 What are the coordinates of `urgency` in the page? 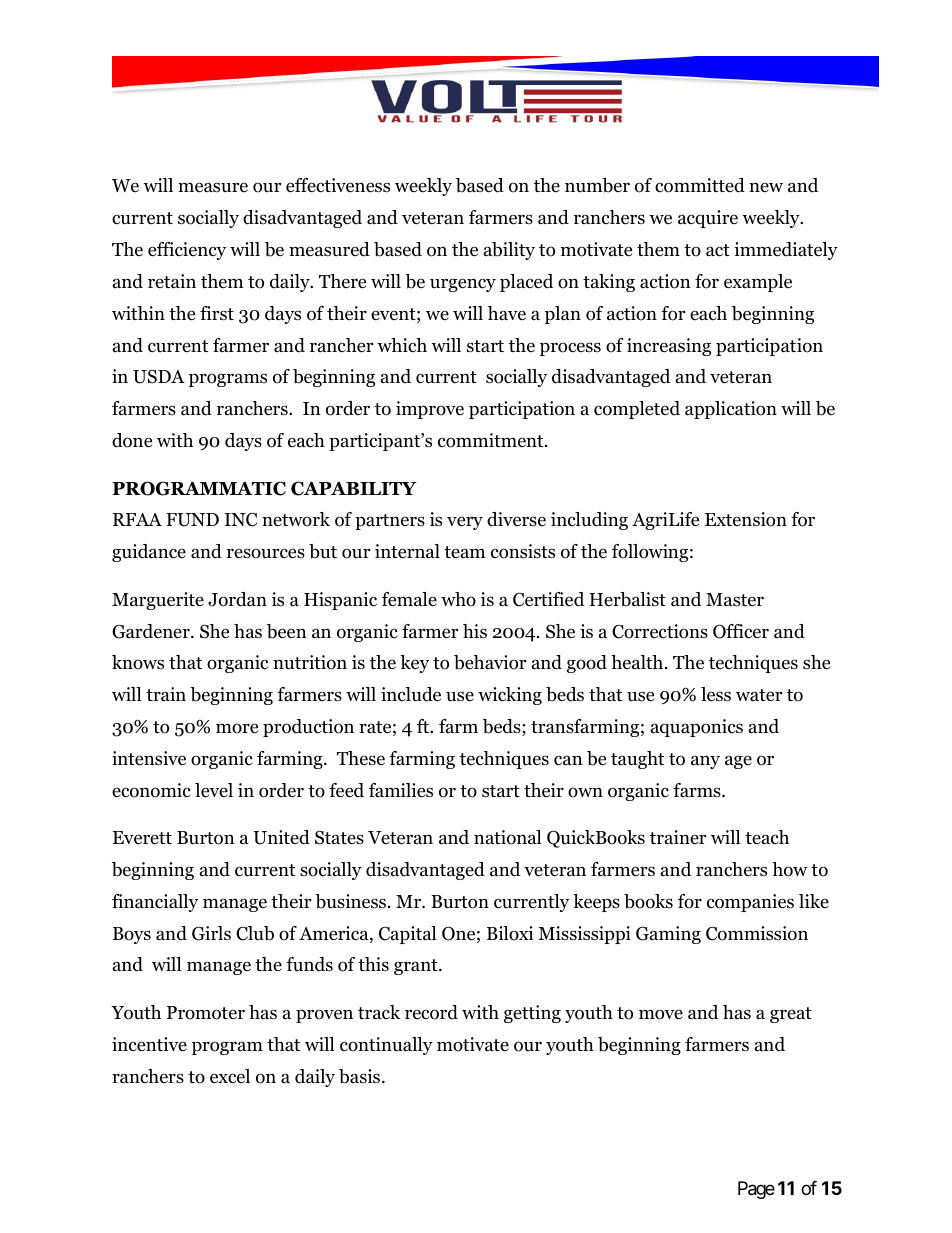 It's located at (463, 285).
